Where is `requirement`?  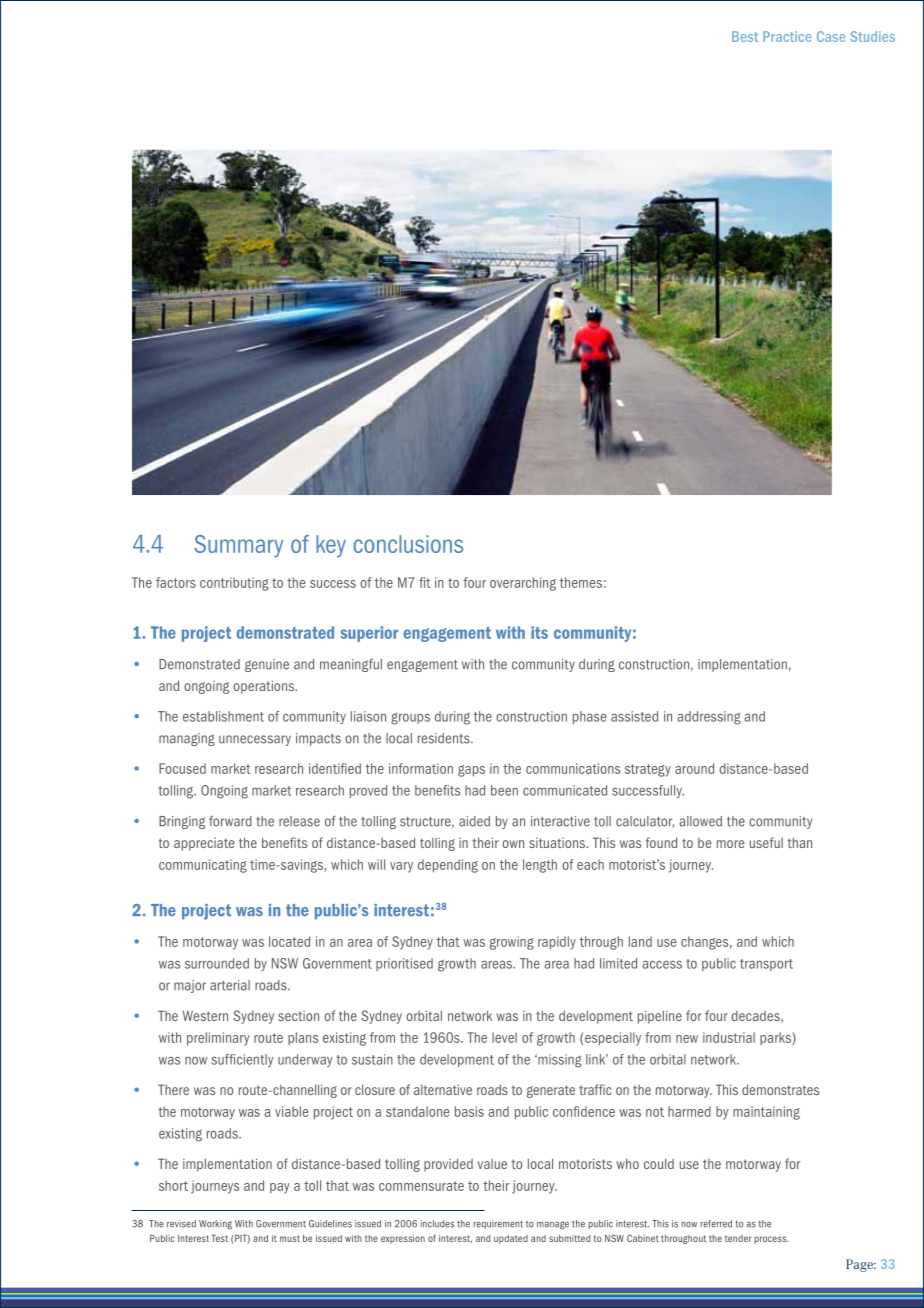 requirement is located at coordinates (498, 1224).
